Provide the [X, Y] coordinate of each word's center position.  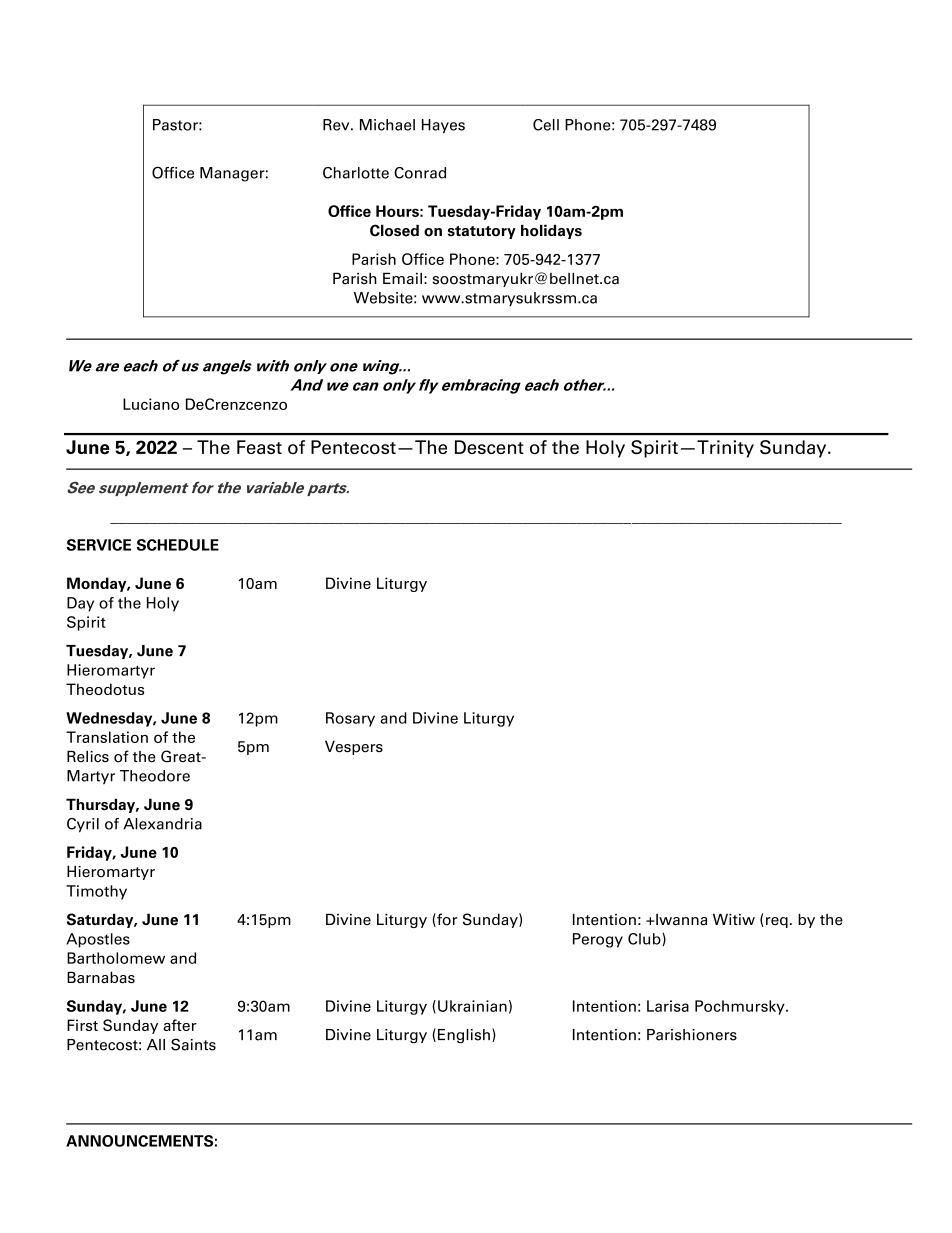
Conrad [420, 173]
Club [645, 939]
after [180, 1025]
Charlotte [356, 173]
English [464, 1036]
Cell [546, 125]
